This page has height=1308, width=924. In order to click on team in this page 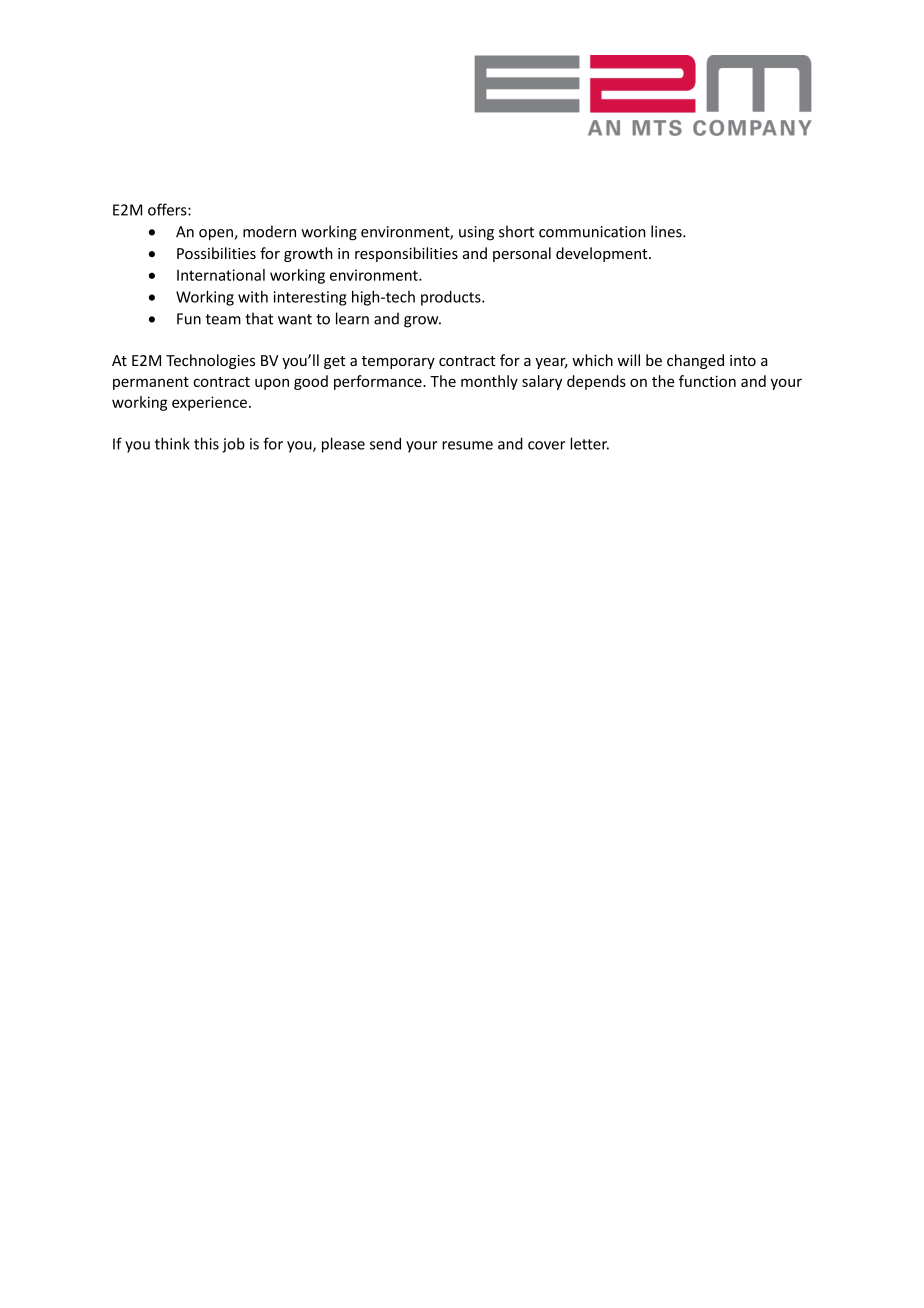, I will do `click(223, 319)`.
